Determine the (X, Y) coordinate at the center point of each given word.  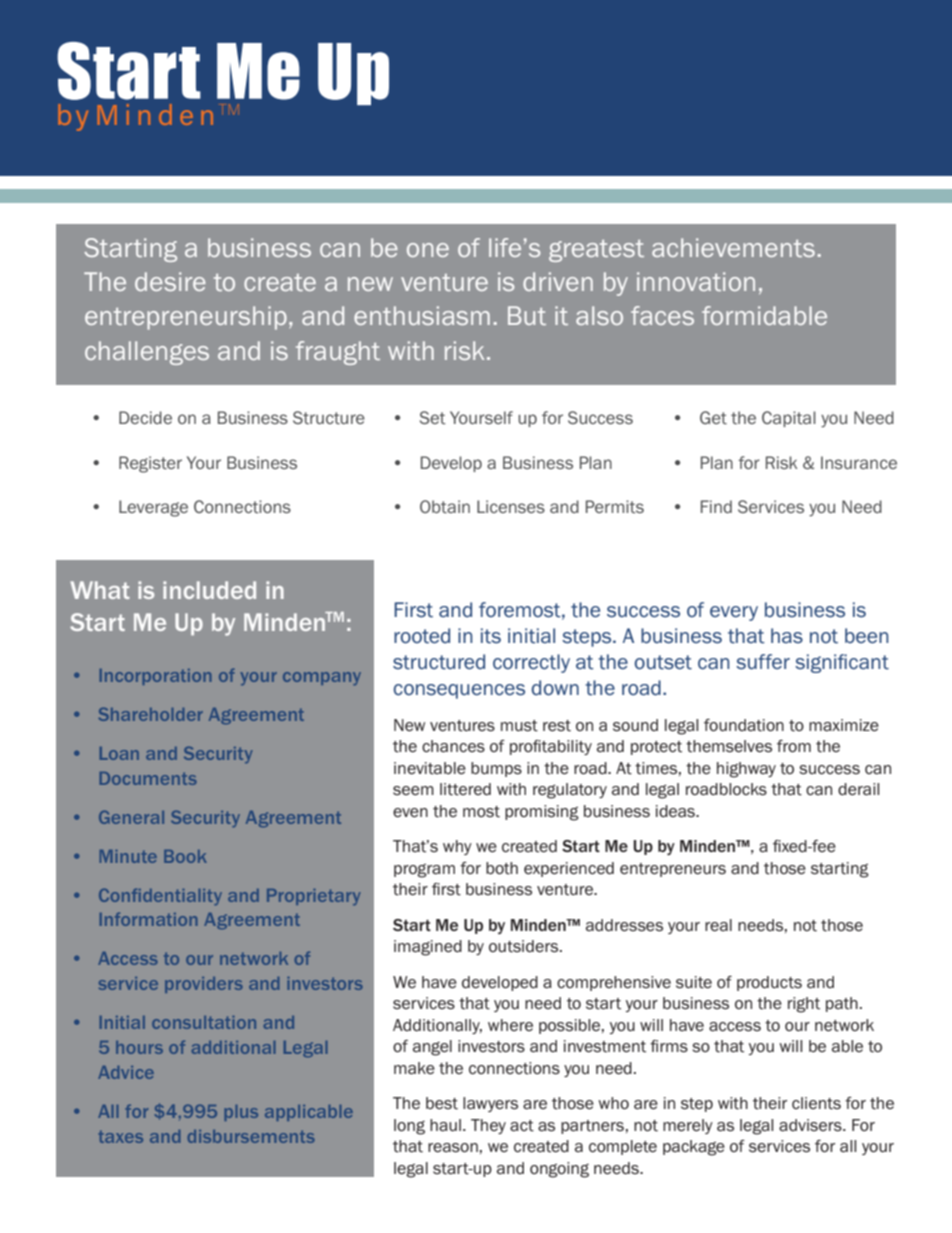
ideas (677, 811)
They (488, 1126)
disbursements (251, 1136)
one (428, 250)
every (734, 613)
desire (170, 281)
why (457, 847)
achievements (733, 247)
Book (185, 856)
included (209, 590)
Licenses (511, 506)
